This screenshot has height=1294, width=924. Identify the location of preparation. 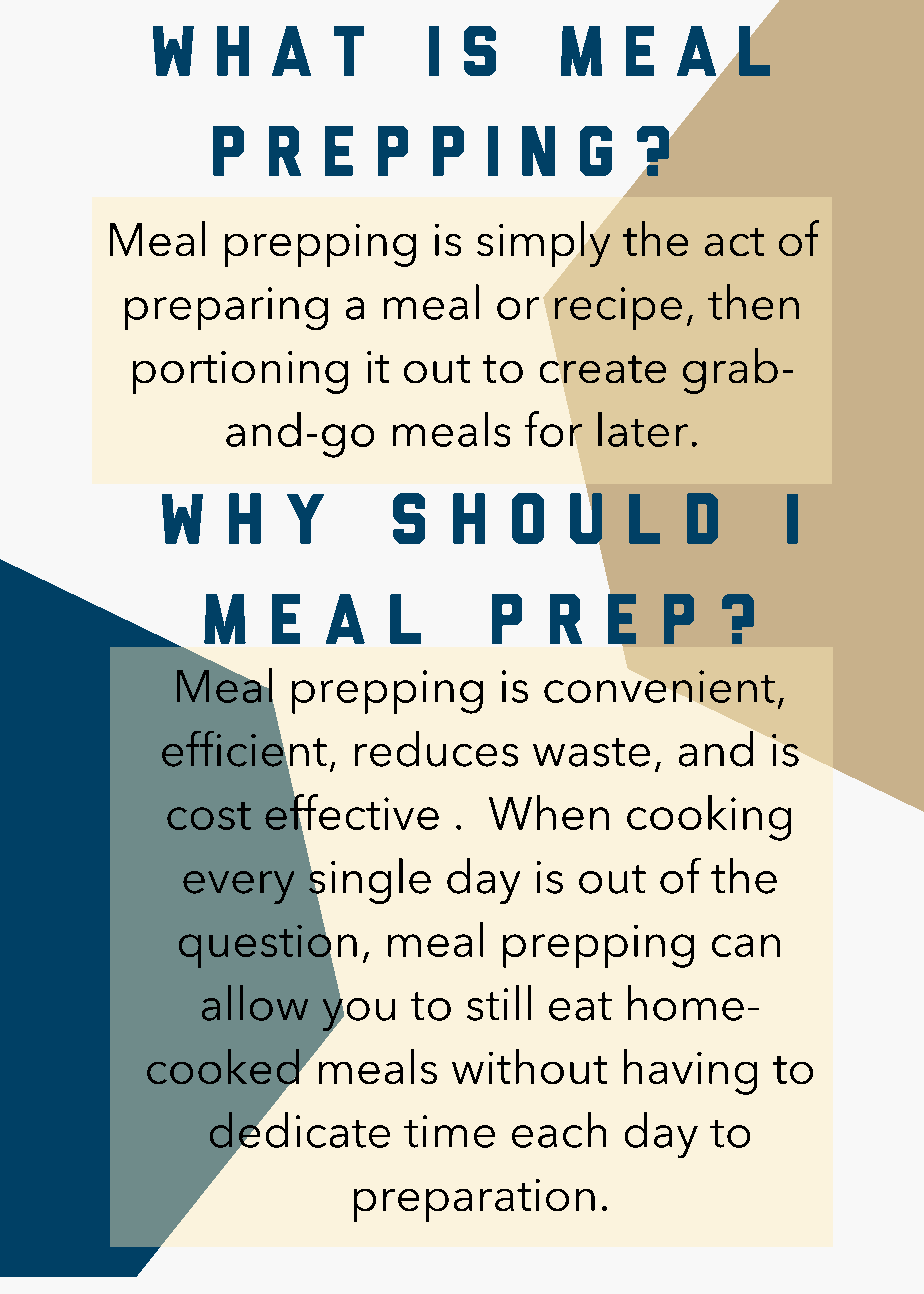
(474, 1200).
